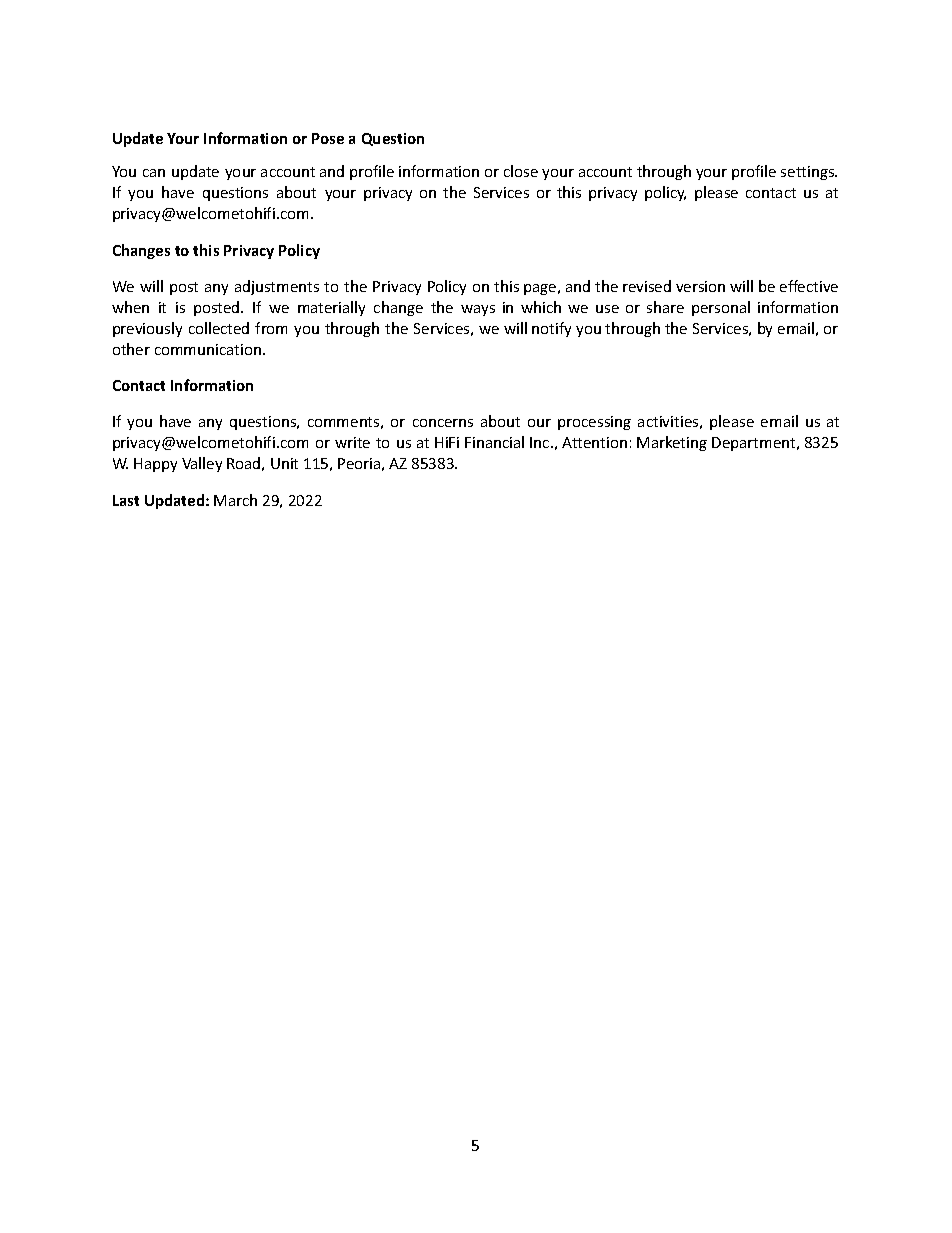  Describe the element at coordinates (521, 171) in the screenshot. I see `close` at that location.
